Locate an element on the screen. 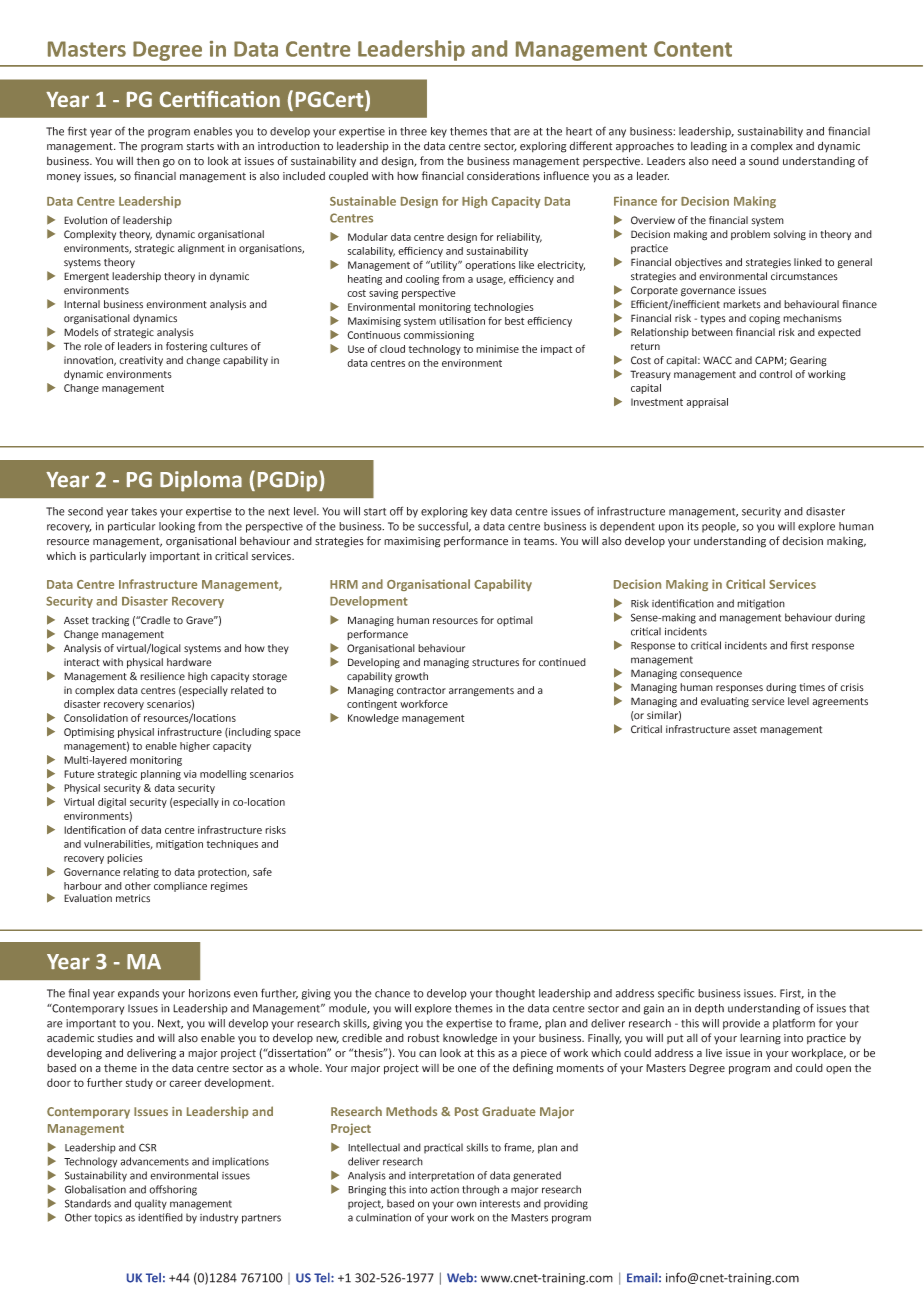  creativity is located at coordinates (141, 361).
